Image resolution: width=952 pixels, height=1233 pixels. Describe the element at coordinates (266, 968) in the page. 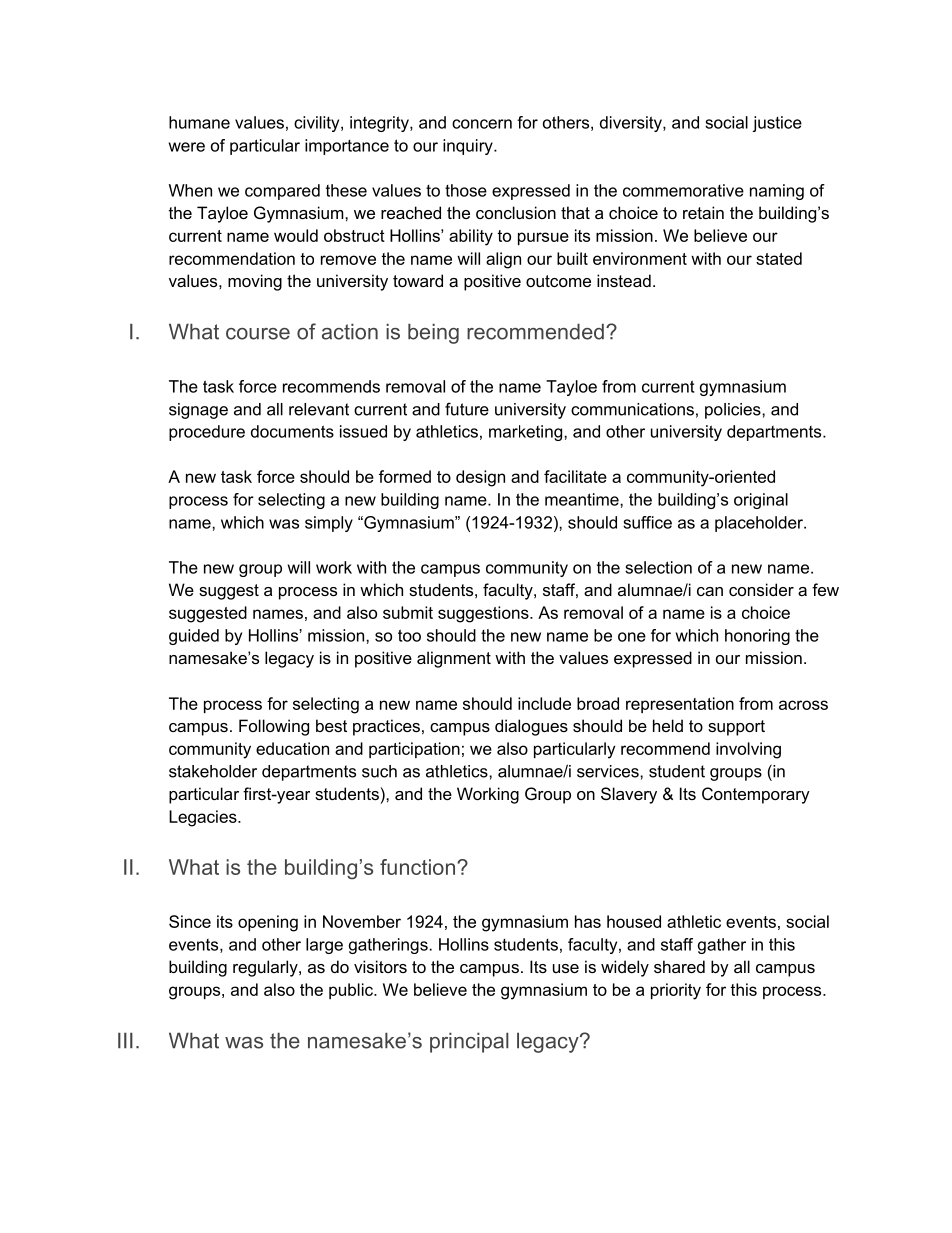

I see `regularly` at that location.
